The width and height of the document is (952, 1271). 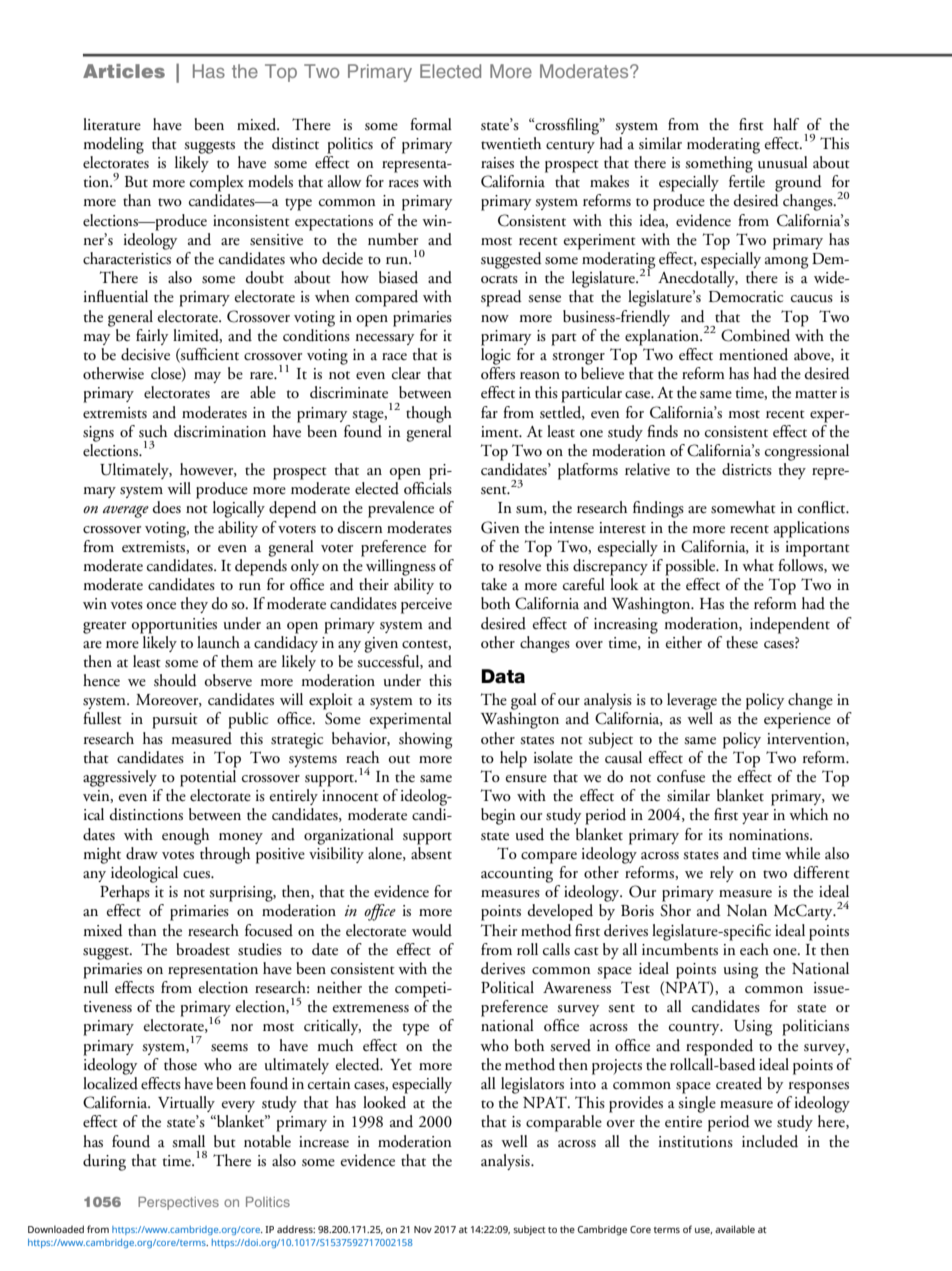 What do you see at coordinates (747, 469) in the document?
I see `districts` at bounding box center [747, 469].
